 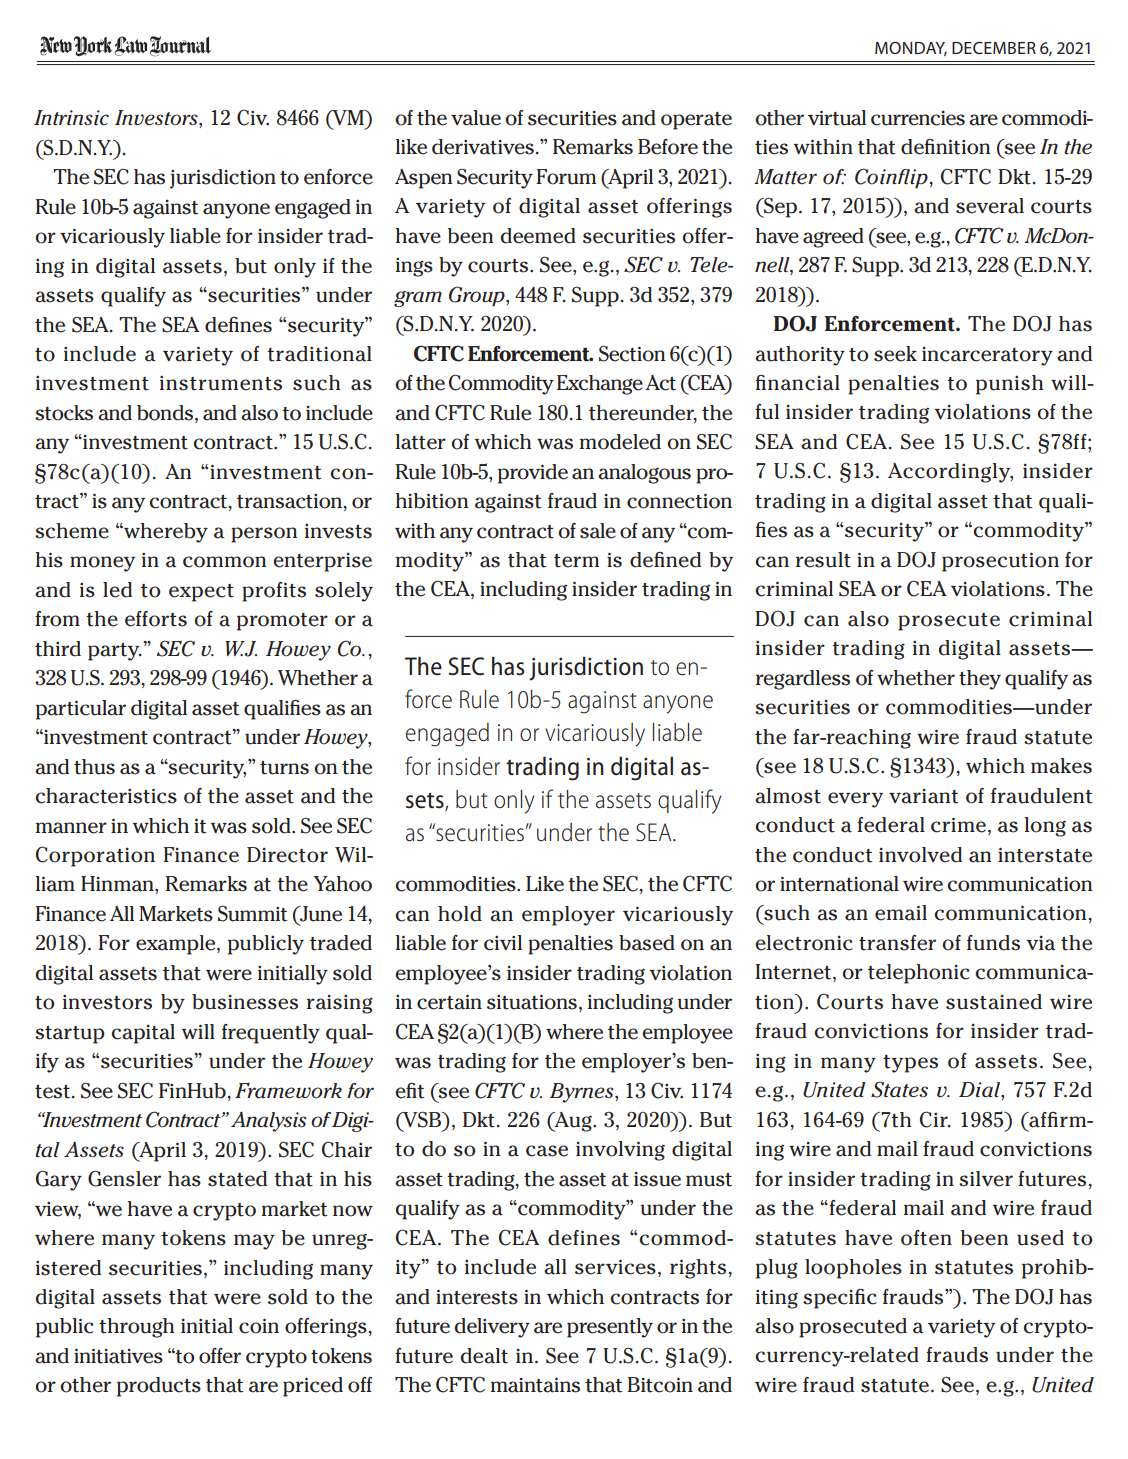 I want to click on Intrinsic, so click(x=71, y=118).
